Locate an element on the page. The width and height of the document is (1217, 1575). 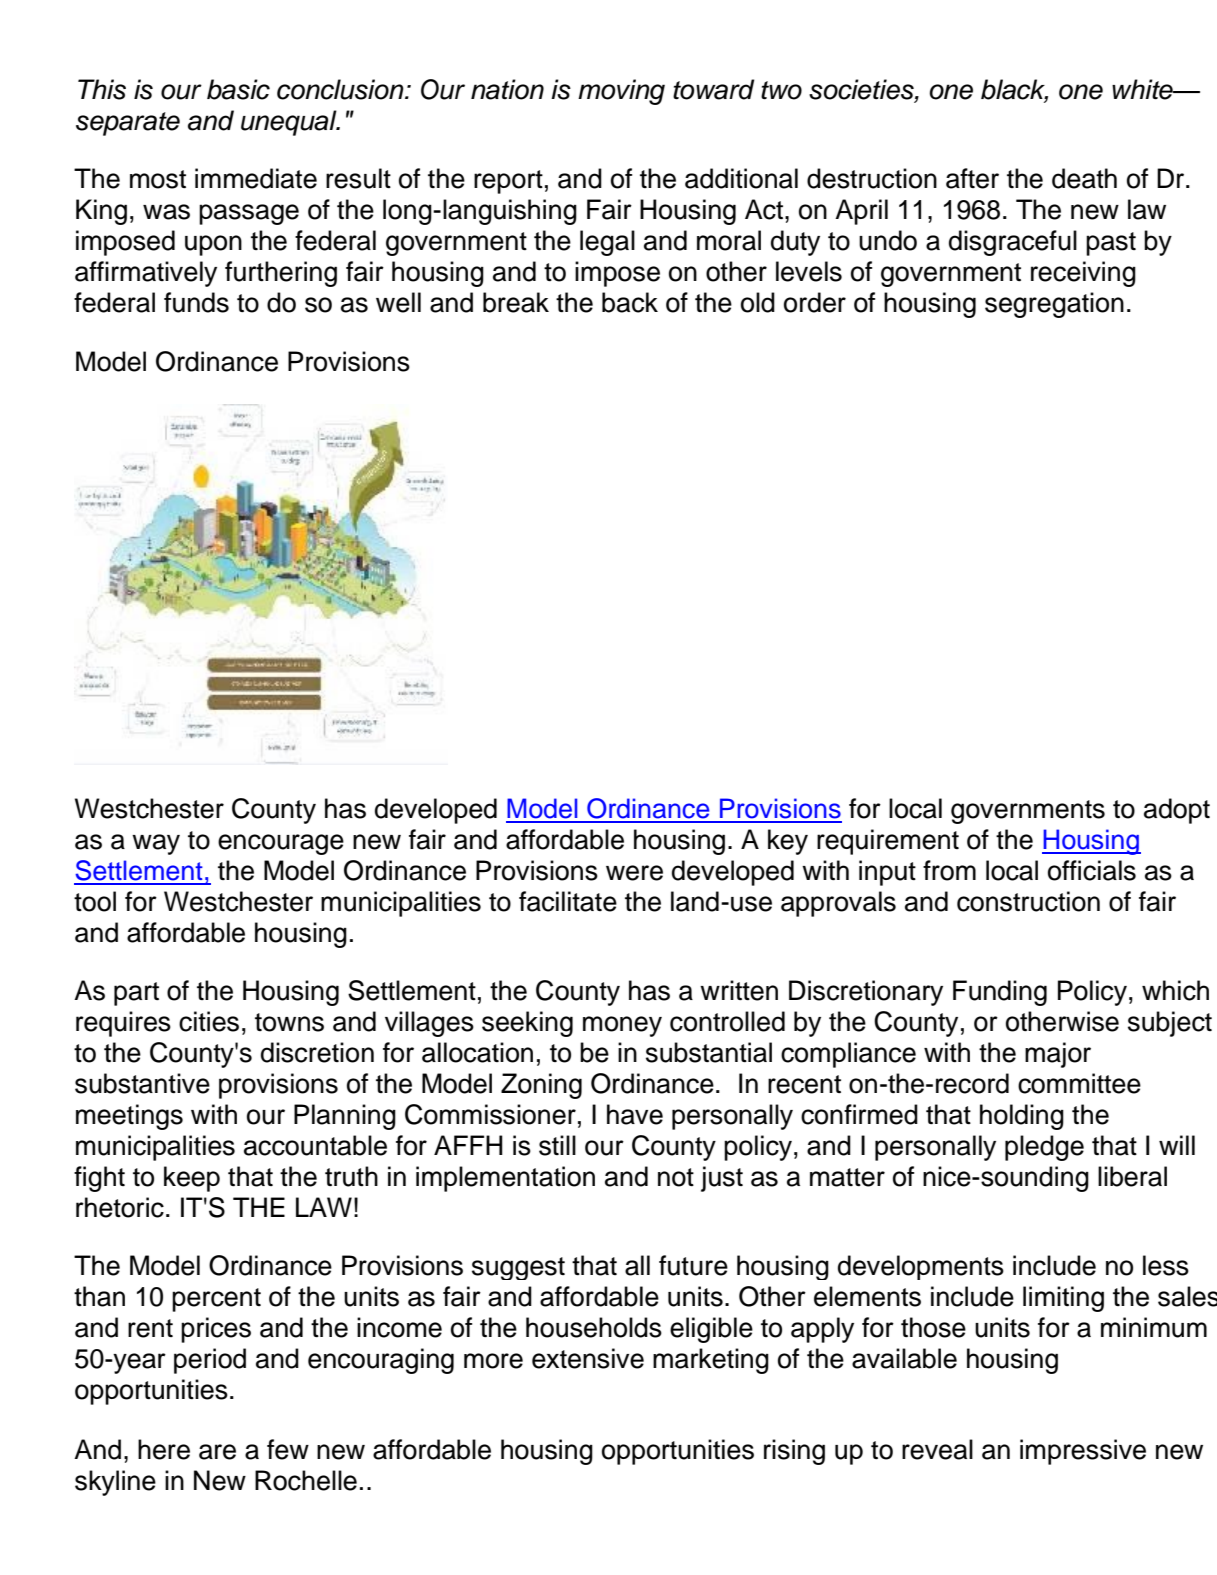
adopt is located at coordinates (1177, 811).
